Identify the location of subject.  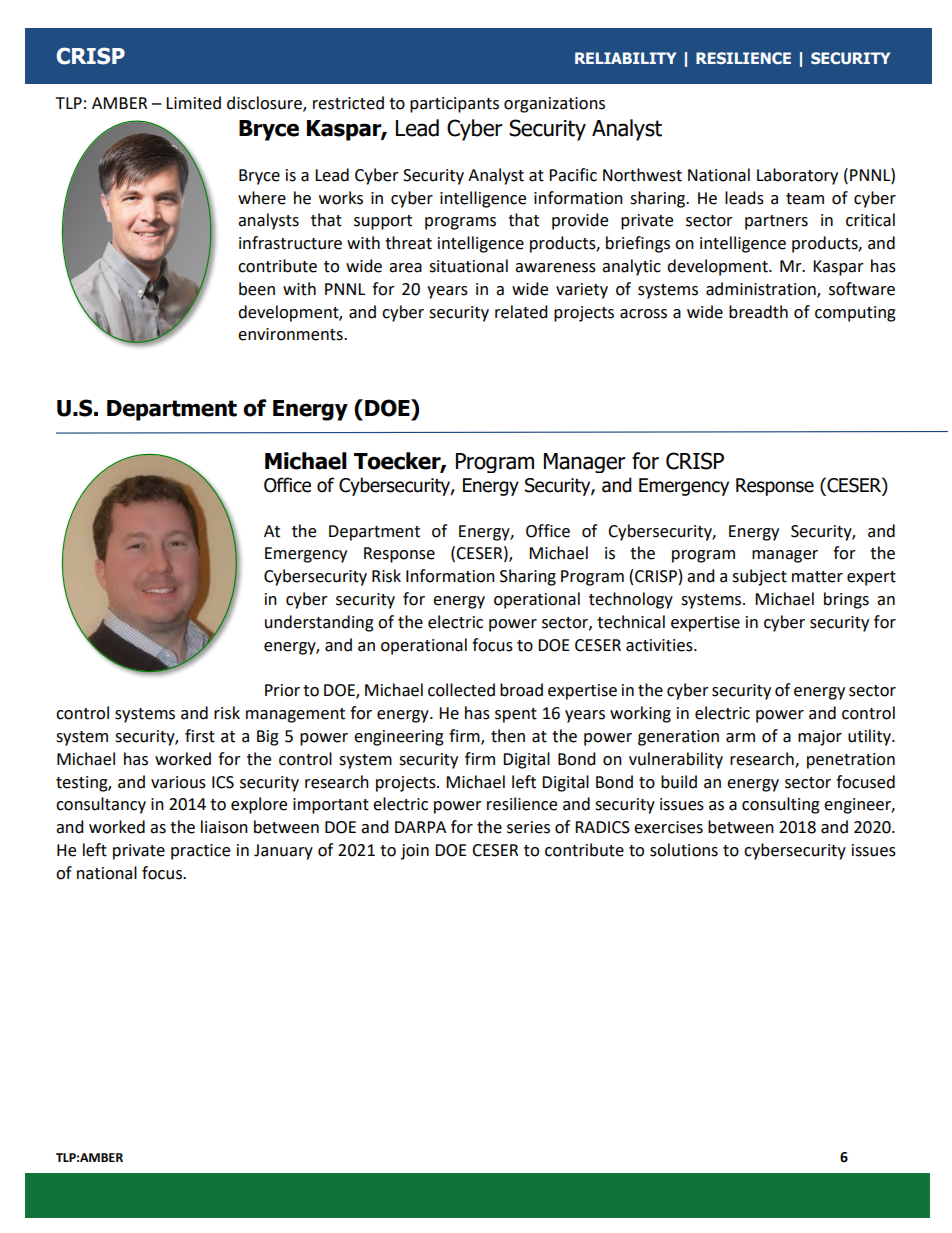
(759, 577).
